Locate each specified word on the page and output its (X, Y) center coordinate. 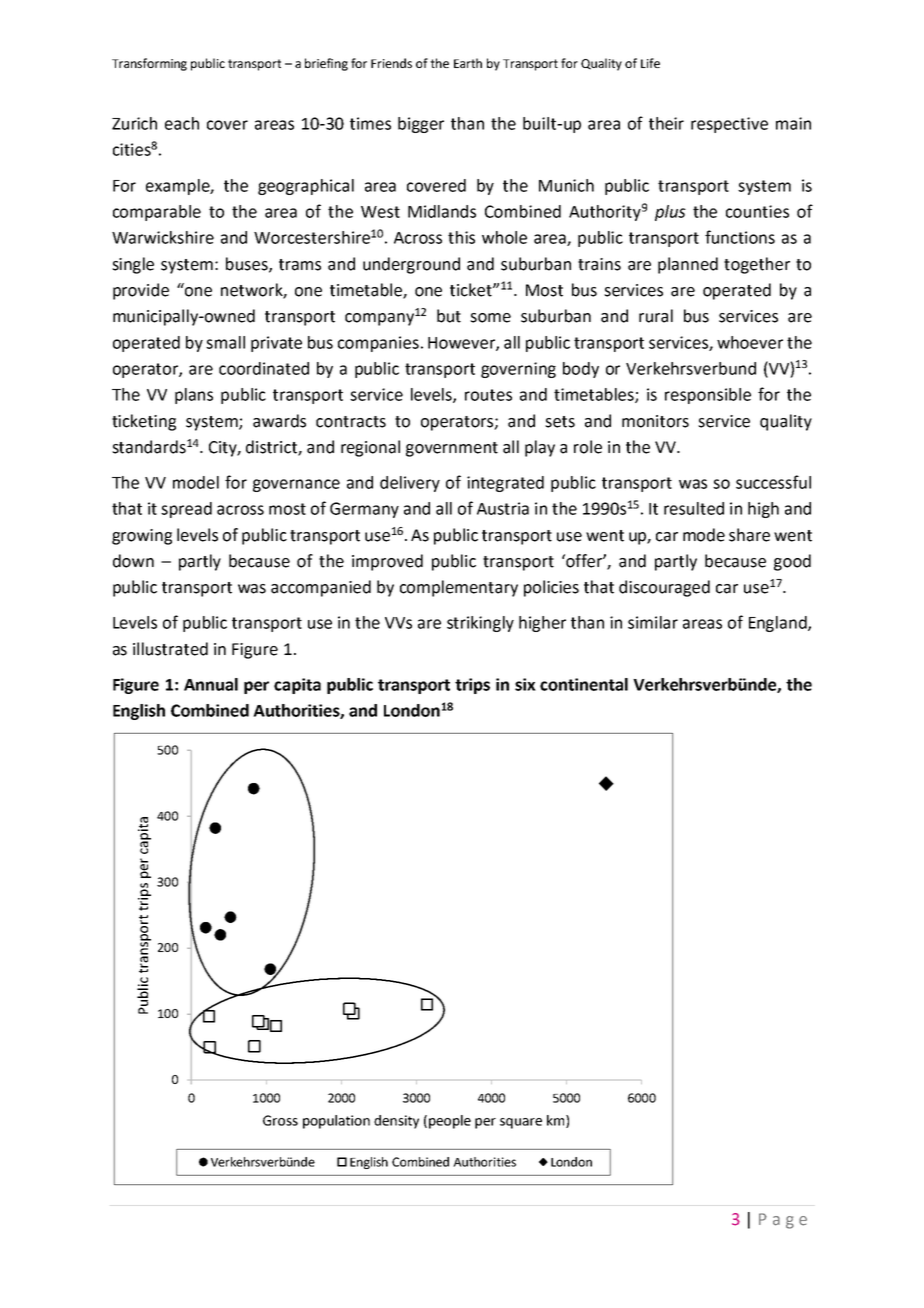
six (525, 684)
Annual (211, 684)
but (449, 316)
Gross (280, 1120)
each (182, 123)
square (521, 1123)
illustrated (170, 649)
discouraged (664, 588)
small (225, 342)
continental (584, 684)
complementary (459, 588)
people (450, 1122)
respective (729, 125)
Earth (468, 63)
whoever (750, 342)
